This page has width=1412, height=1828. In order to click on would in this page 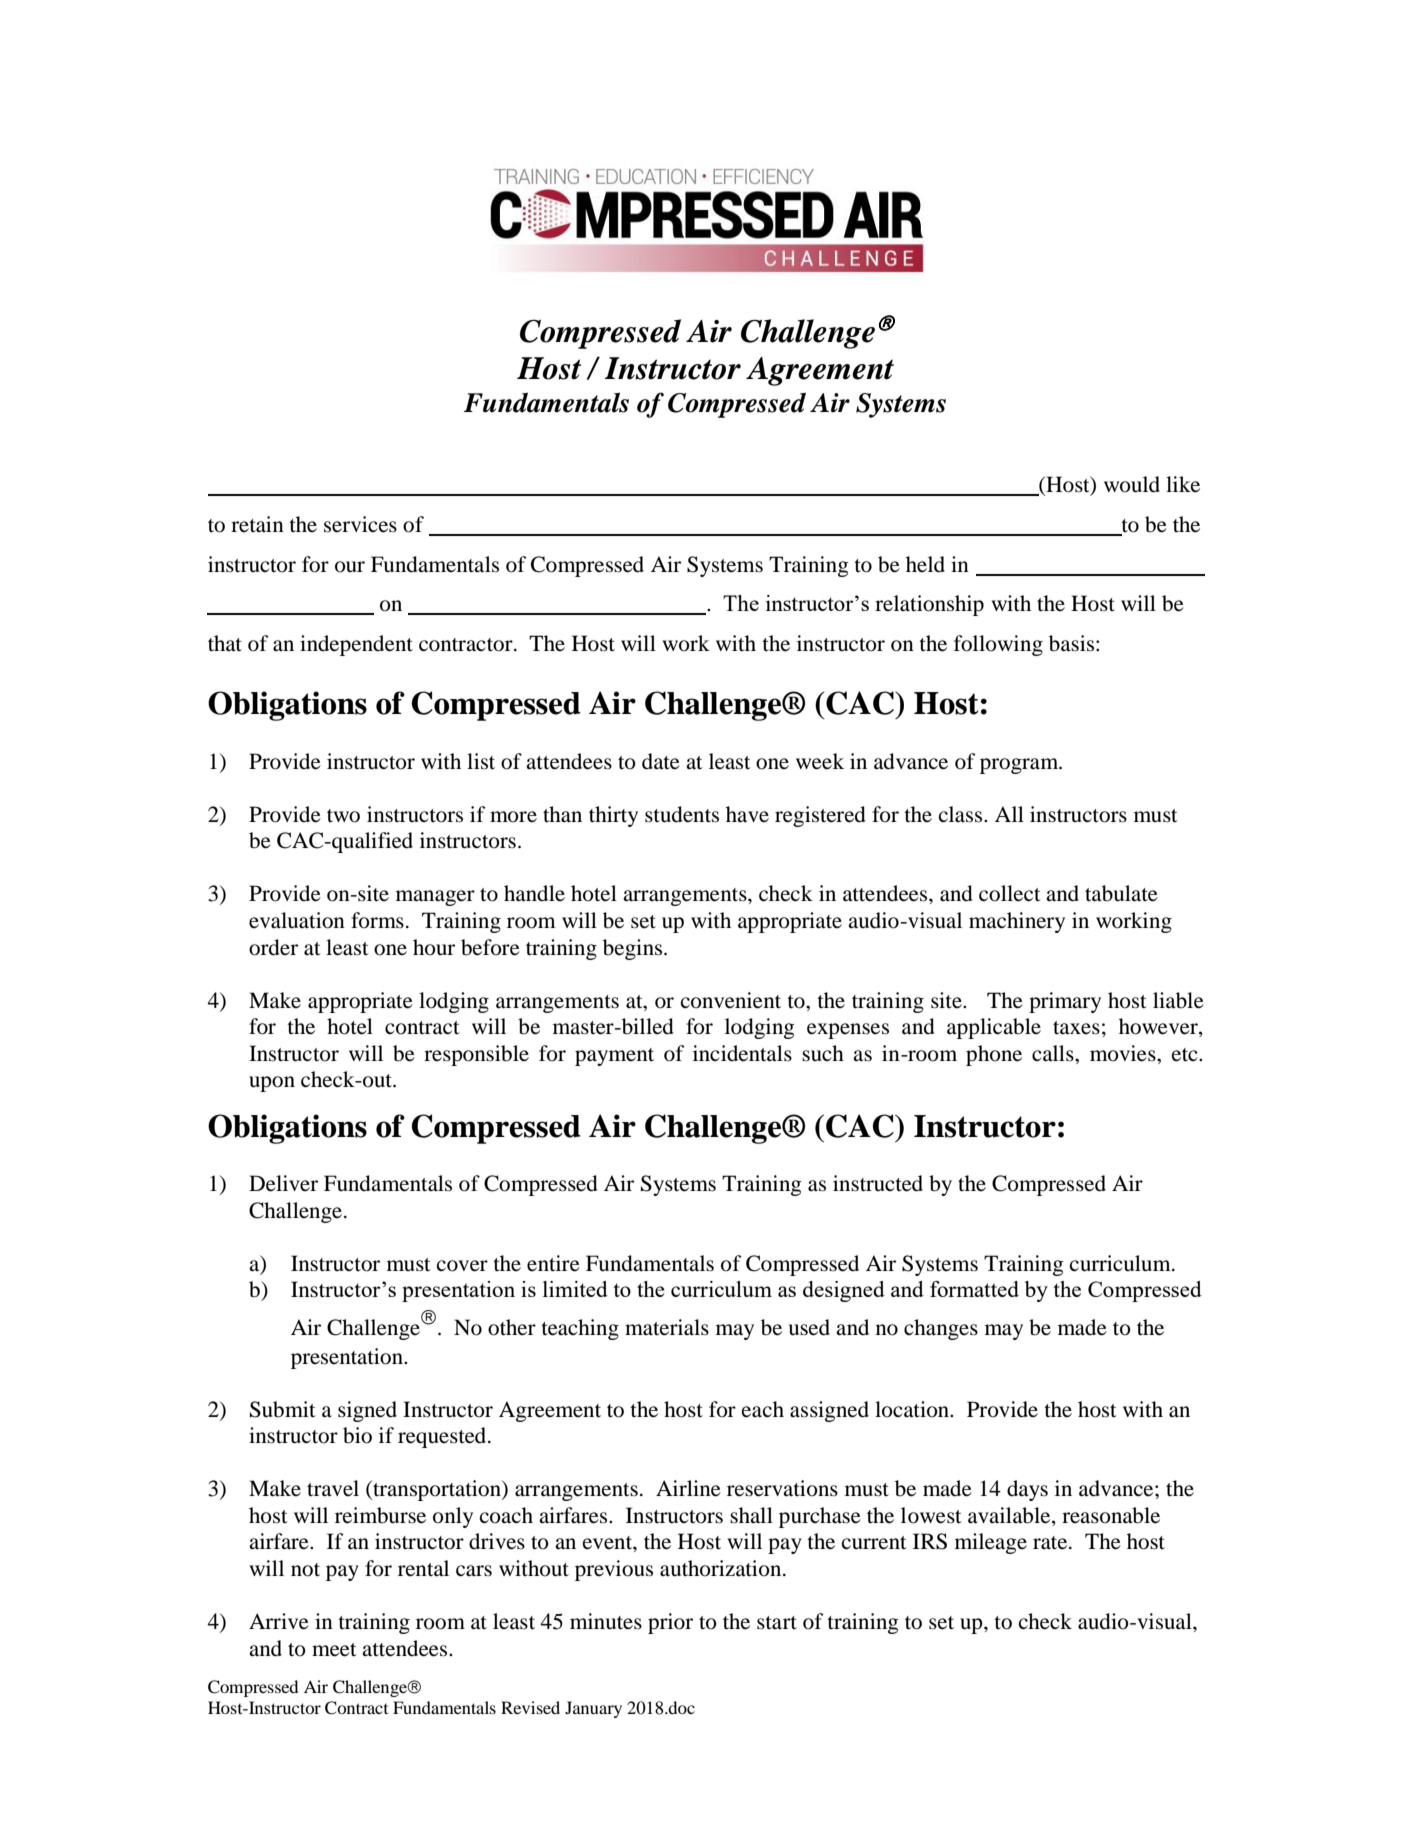, I will do `click(1132, 484)`.
